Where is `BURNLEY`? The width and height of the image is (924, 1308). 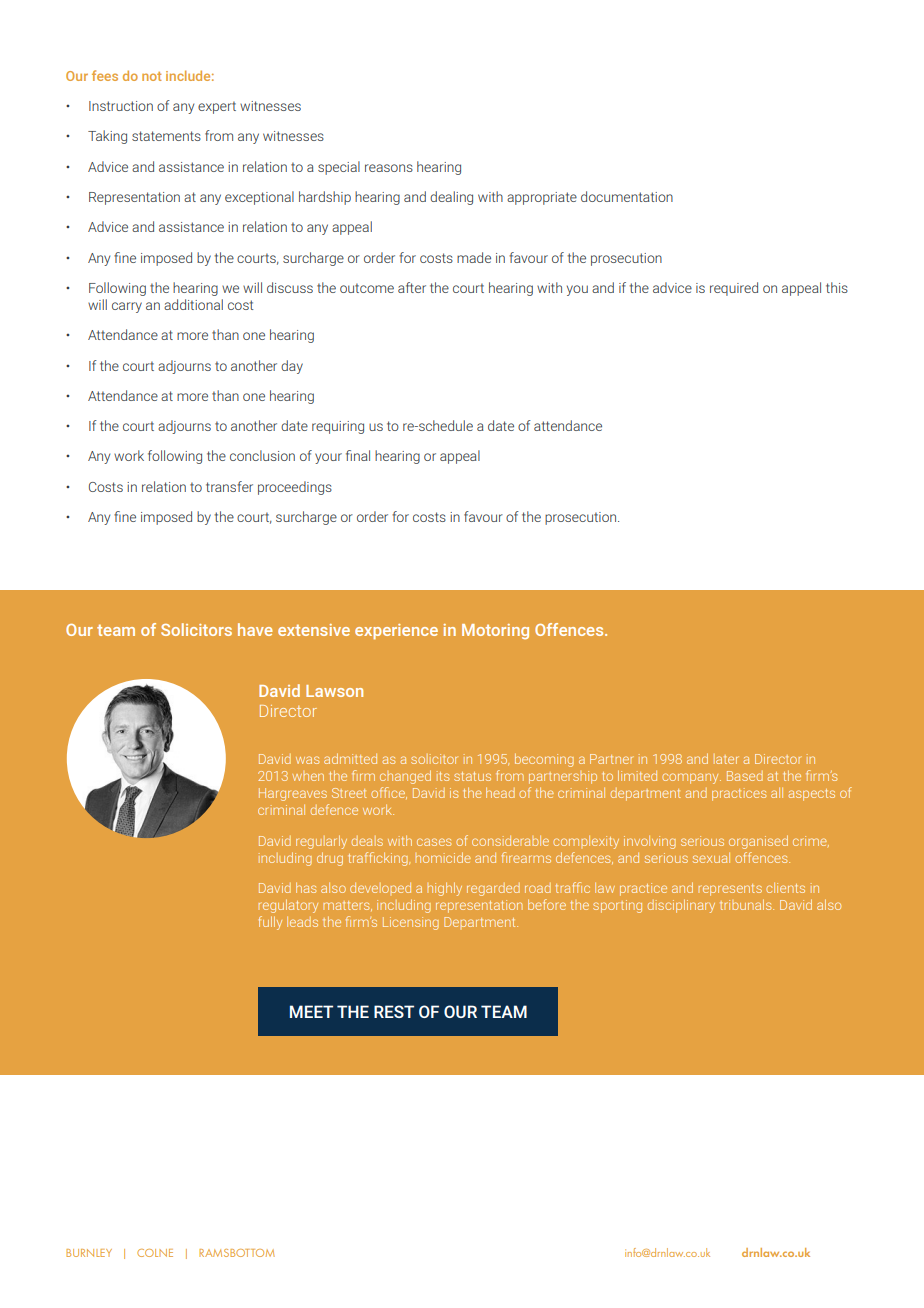 BURNLEY is located at coordinates (89, 1253).
